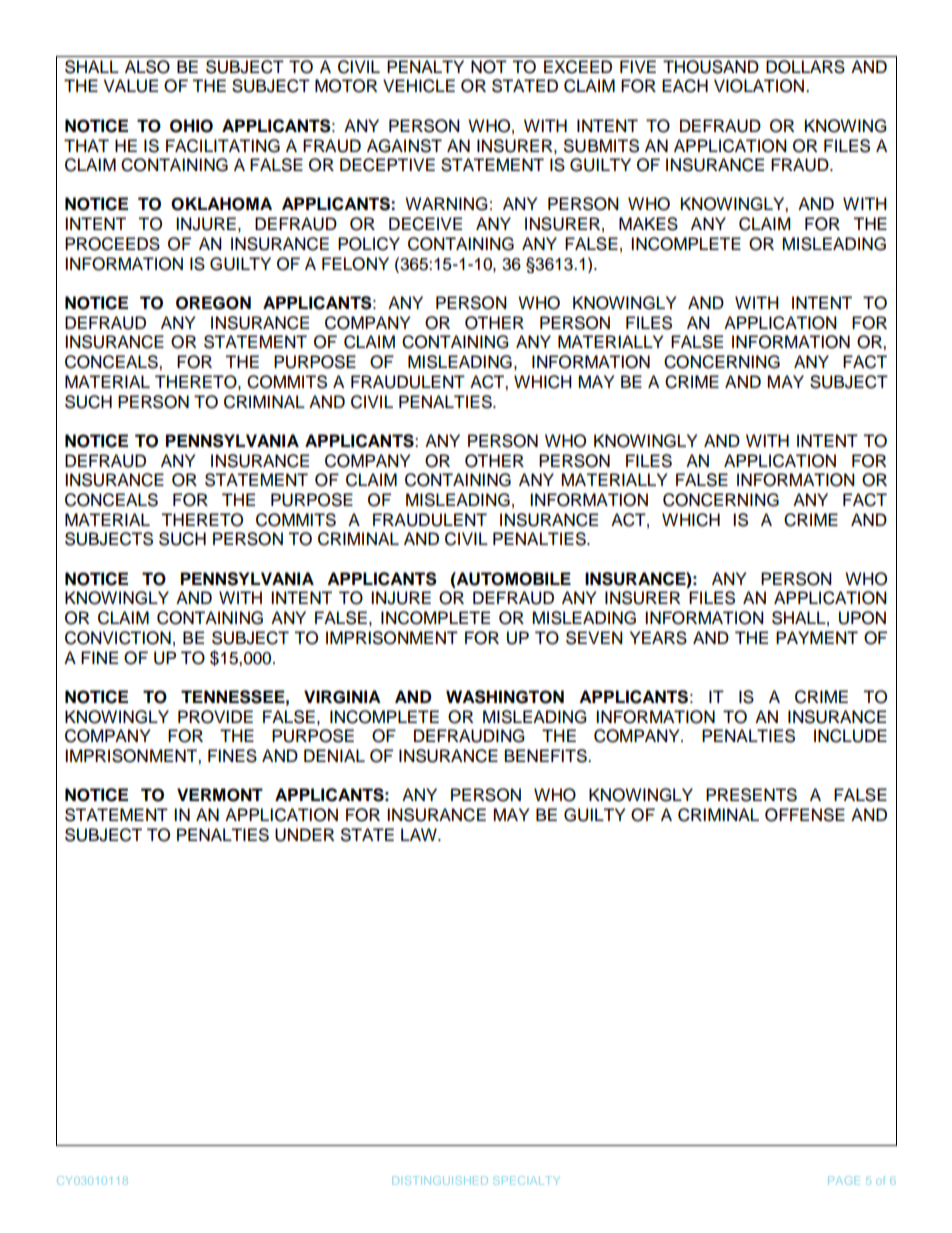 The height and width of the screenshot is (1233, 952). I want to click on PRESENTS, so click(751, 795).
